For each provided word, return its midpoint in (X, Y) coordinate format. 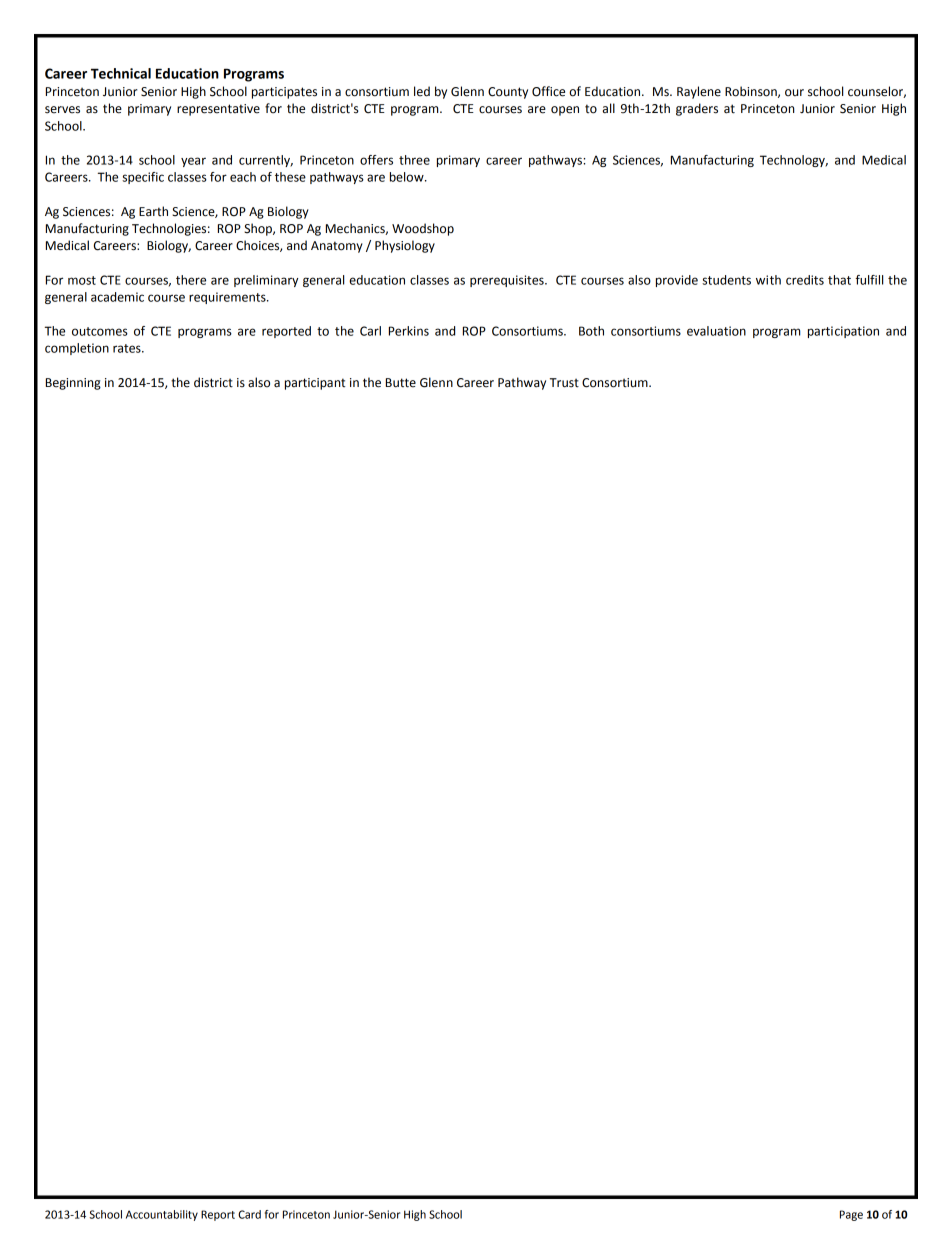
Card (249, 1214)
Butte (401, 383)
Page (851, 1215)
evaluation (716, 331)
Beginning (73, 384)
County (508, 93)
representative (218, 110)
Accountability (162, 1215)
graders (697, 109)
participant (315, 384)
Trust (564, 383)
